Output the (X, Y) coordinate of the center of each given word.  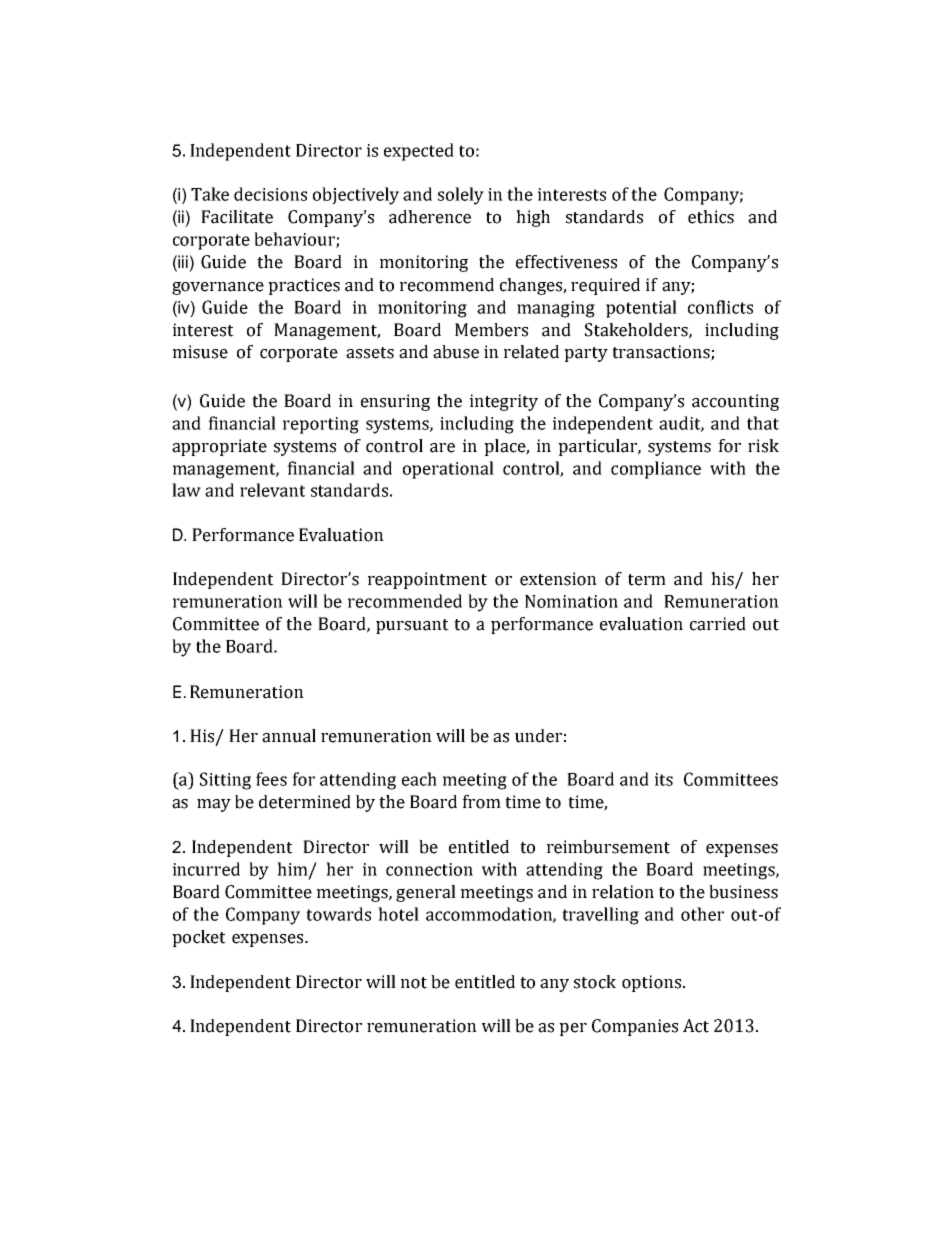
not (414, 983)
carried (718, 624)
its (664, 779)
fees (271, 779)
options (653, 983)
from (481, 802)
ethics (711, 217)
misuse (200, 352)
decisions (270, 194)
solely (461, 196)
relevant (273, 490)
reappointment (427, 580)
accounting (735, 402)
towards (338, 914)
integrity (504, 402)
